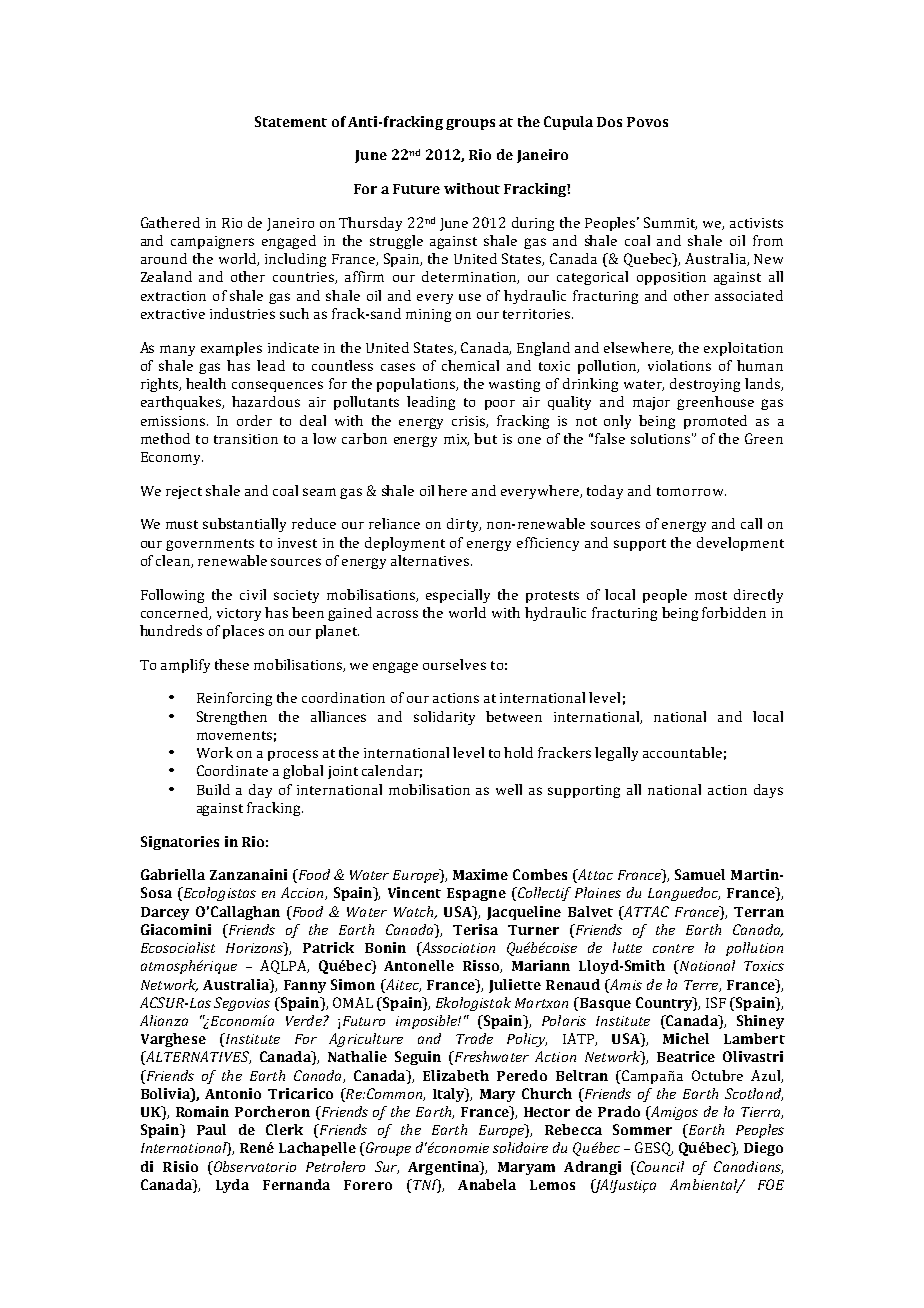  I want to click on Strengthen, so click(232, 718).
